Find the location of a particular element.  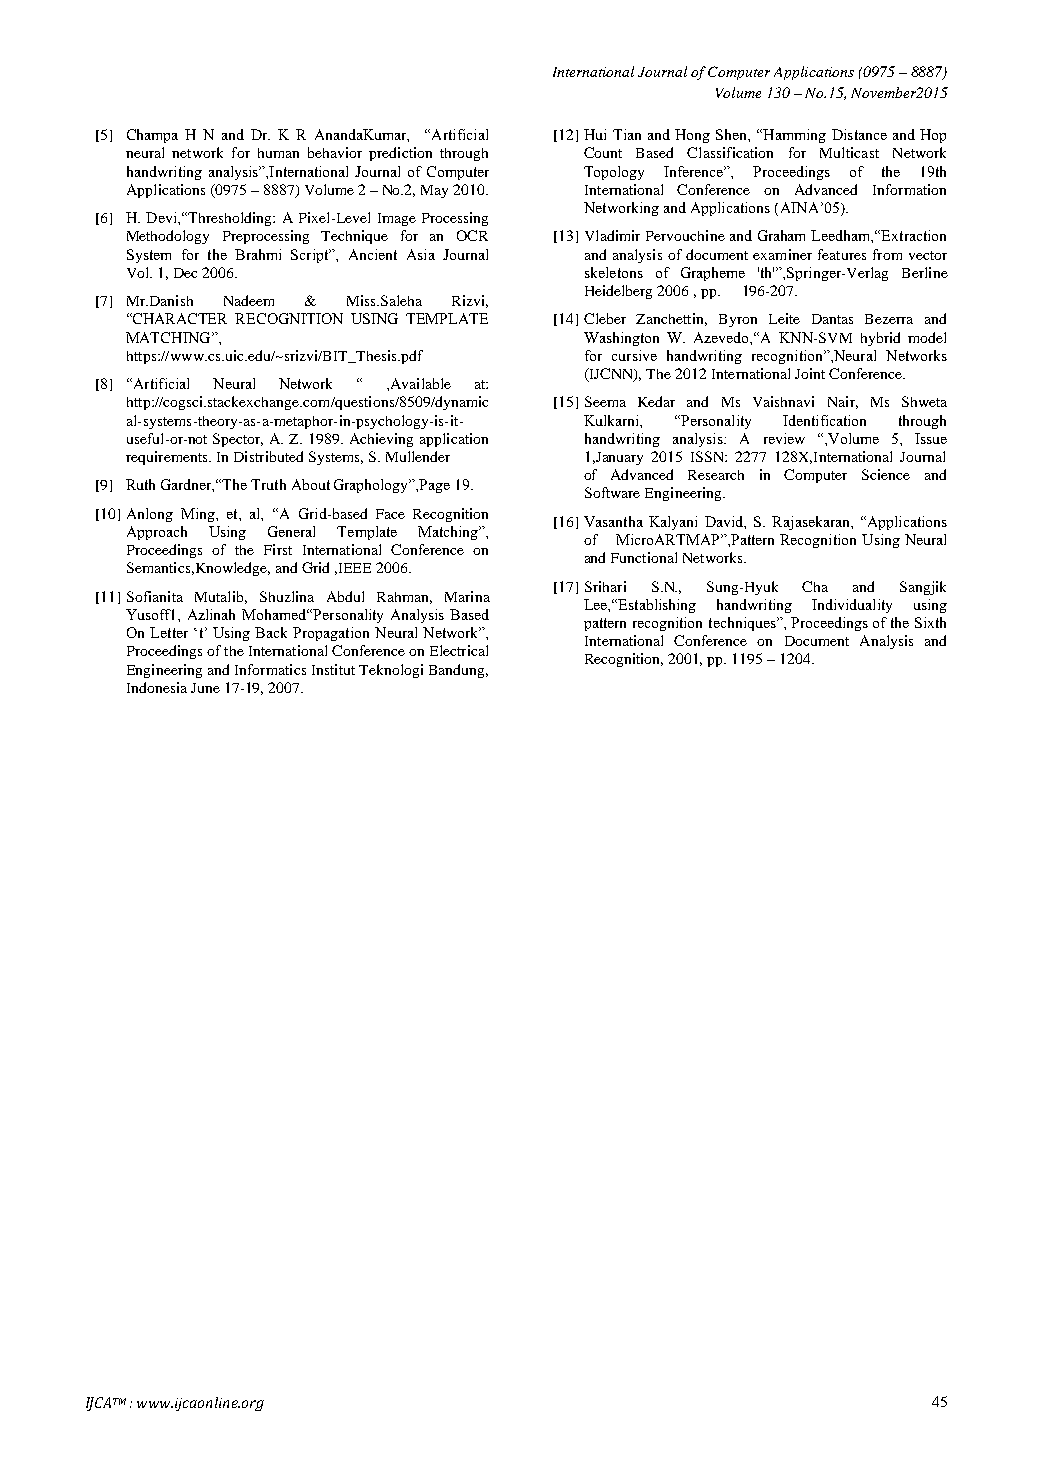

Individuality is located at coordinates (852, 606).
